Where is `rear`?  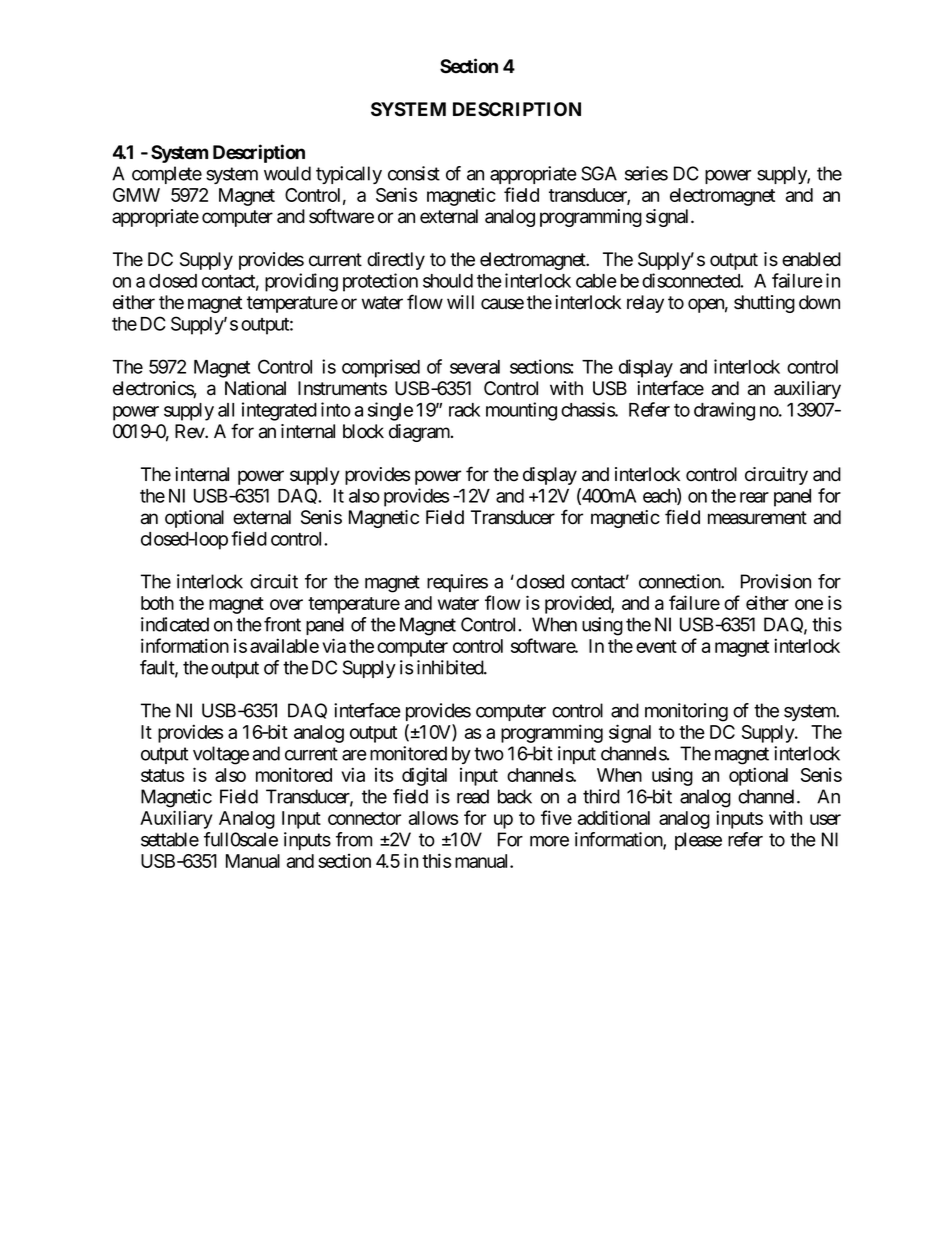
rear is located at coordinates (754, 497).
